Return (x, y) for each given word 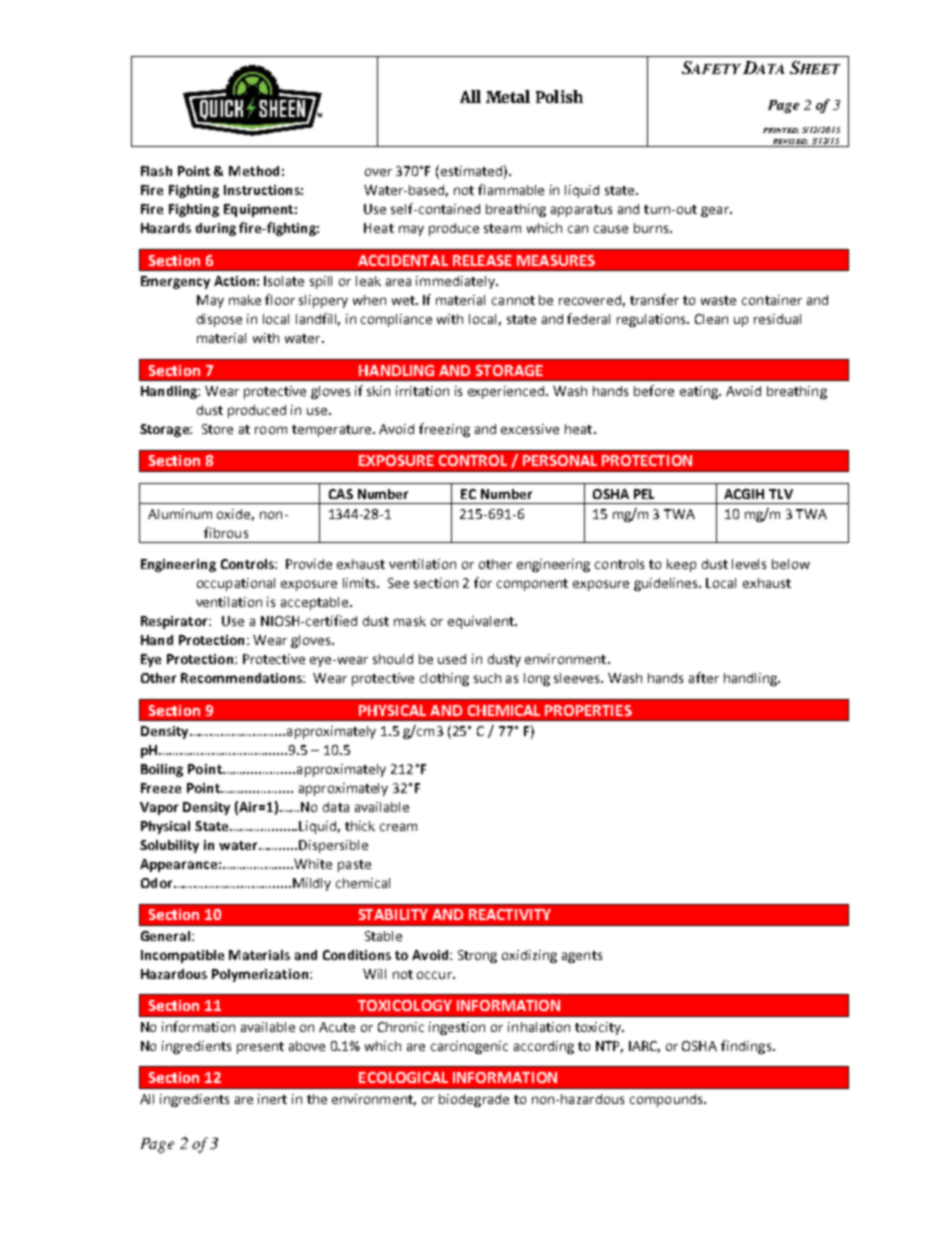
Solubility (169, 846)
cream (398, 827)
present (260, 1048)
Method (254, 171)
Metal (508, 96)
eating (700, 392)
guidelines (667, 584)
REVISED (789, 143)
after (704, 677)
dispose (219, 320)
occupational (236, 584)
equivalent (482, 622)
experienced (507, 392)
